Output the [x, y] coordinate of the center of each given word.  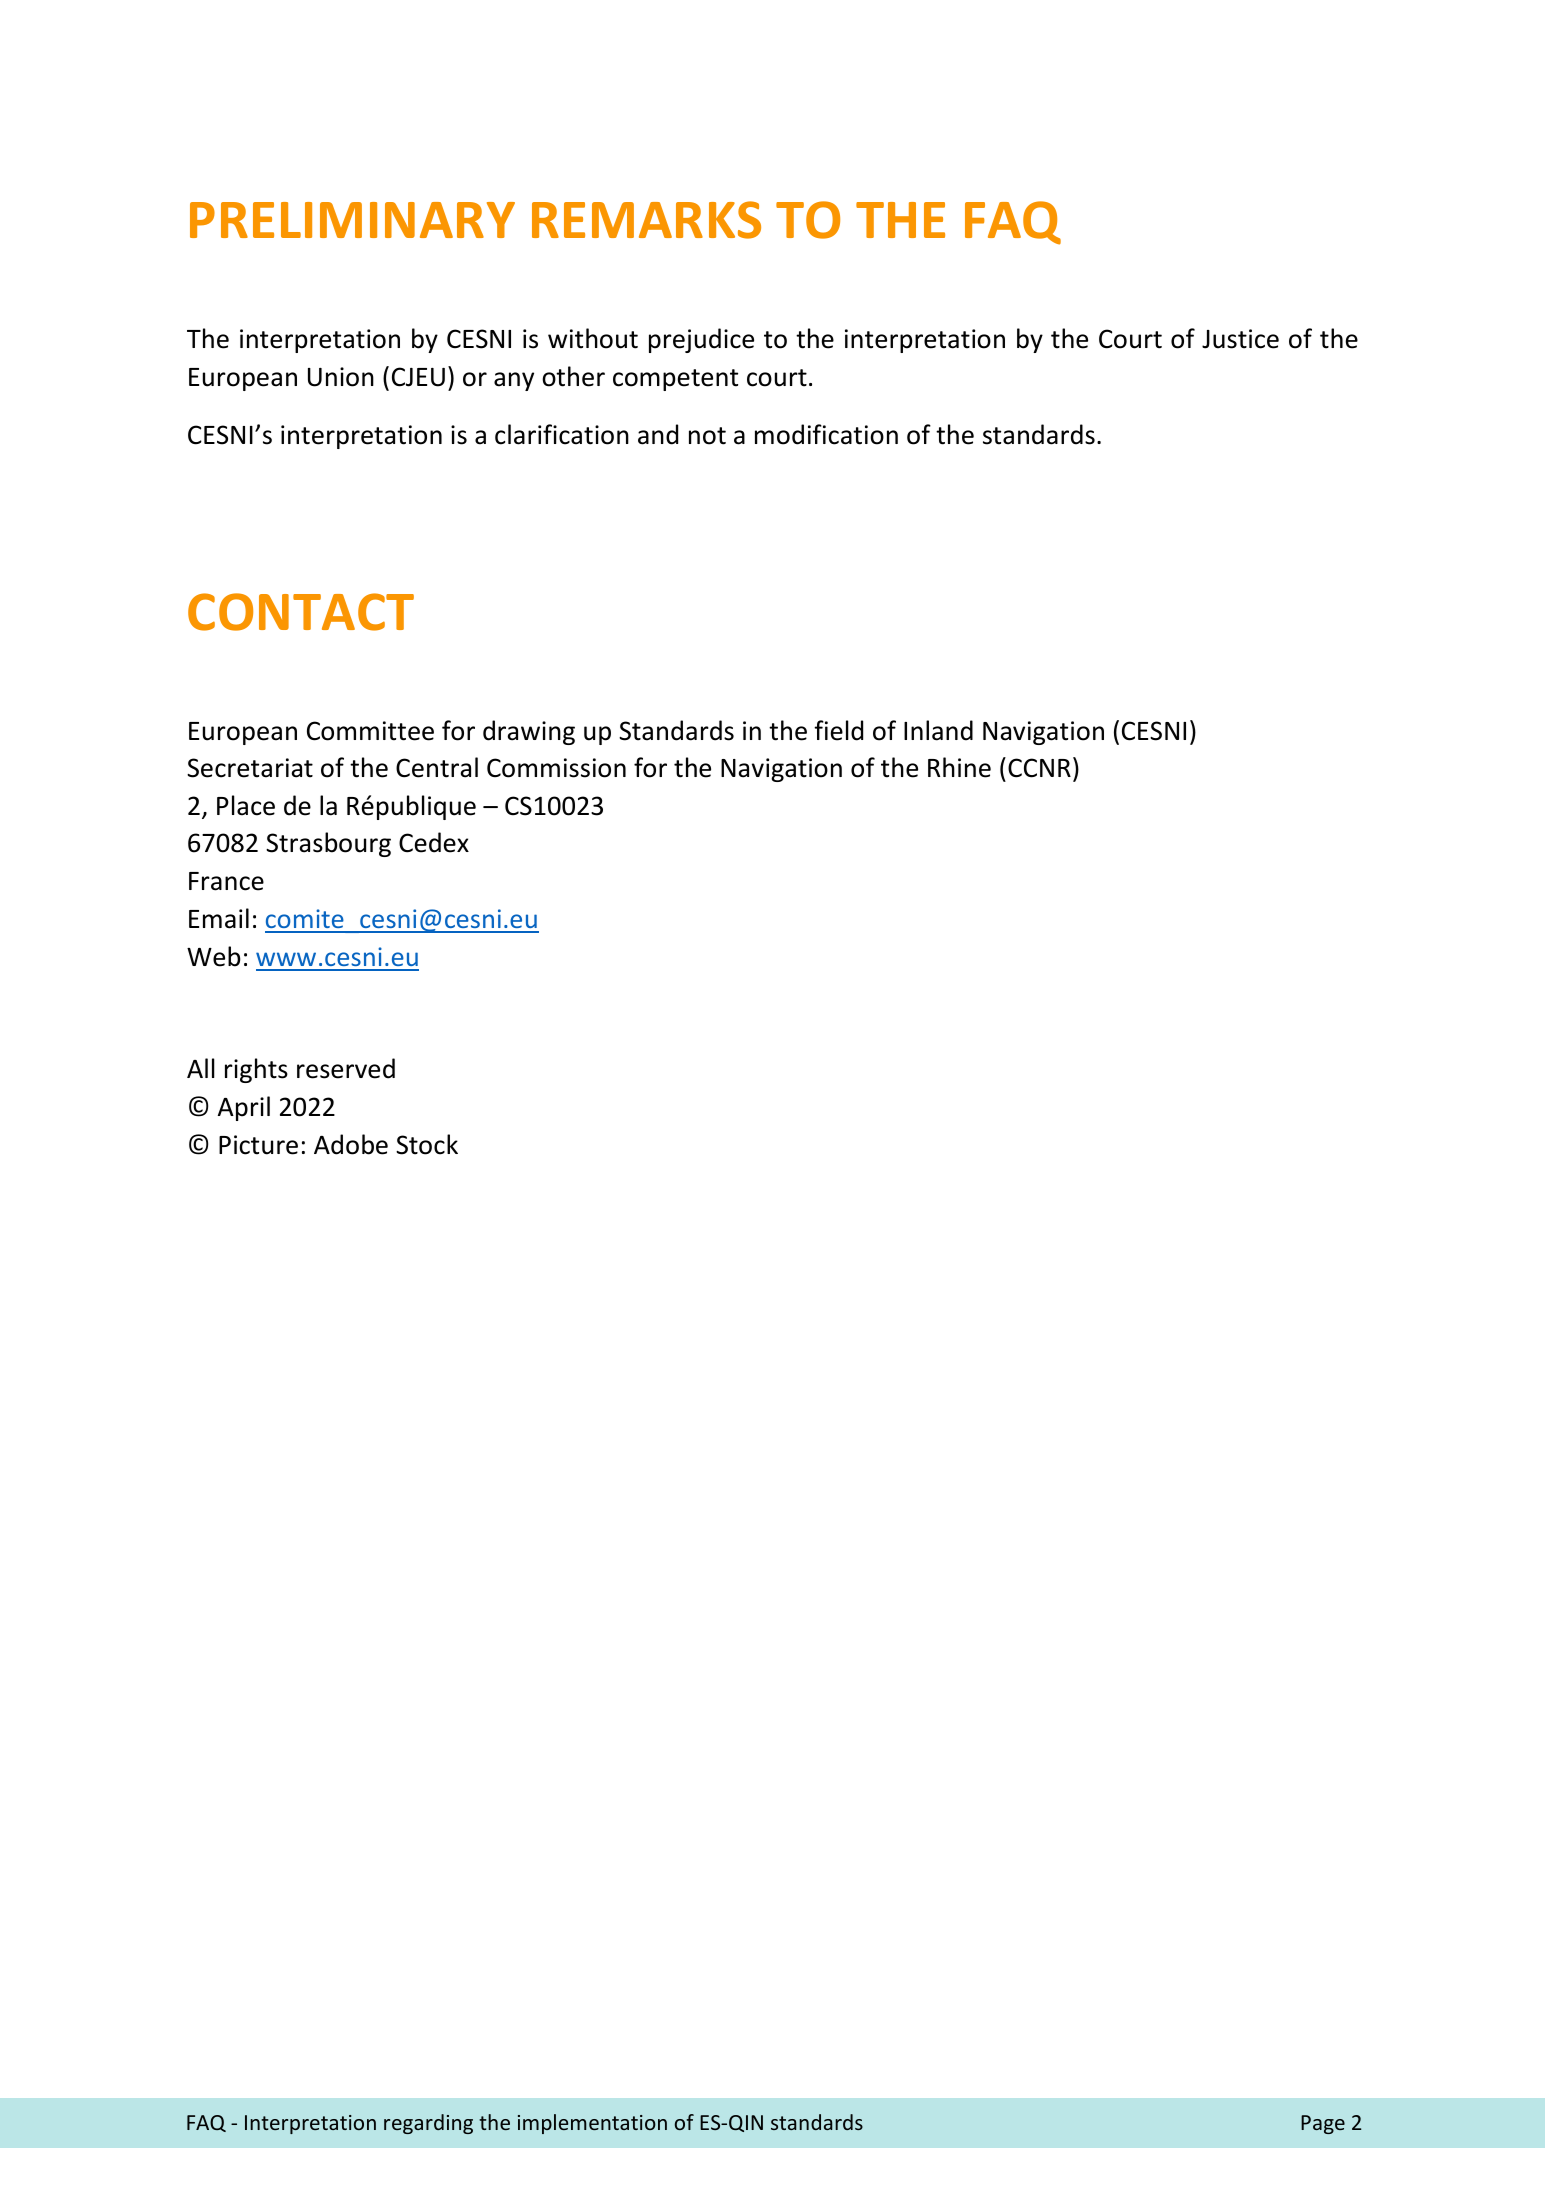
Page [1323, 2124]
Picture [258, 1145]
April [244, 1108]
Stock [427, 1144]
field [838, 730]
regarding [428, 2124]
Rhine [959, 767]
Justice [1240, 339]
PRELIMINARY [352, 220]
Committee [370, 731]
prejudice [701, 340]
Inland [938, 730]
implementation [592, 2124]
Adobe [351, 1144]
